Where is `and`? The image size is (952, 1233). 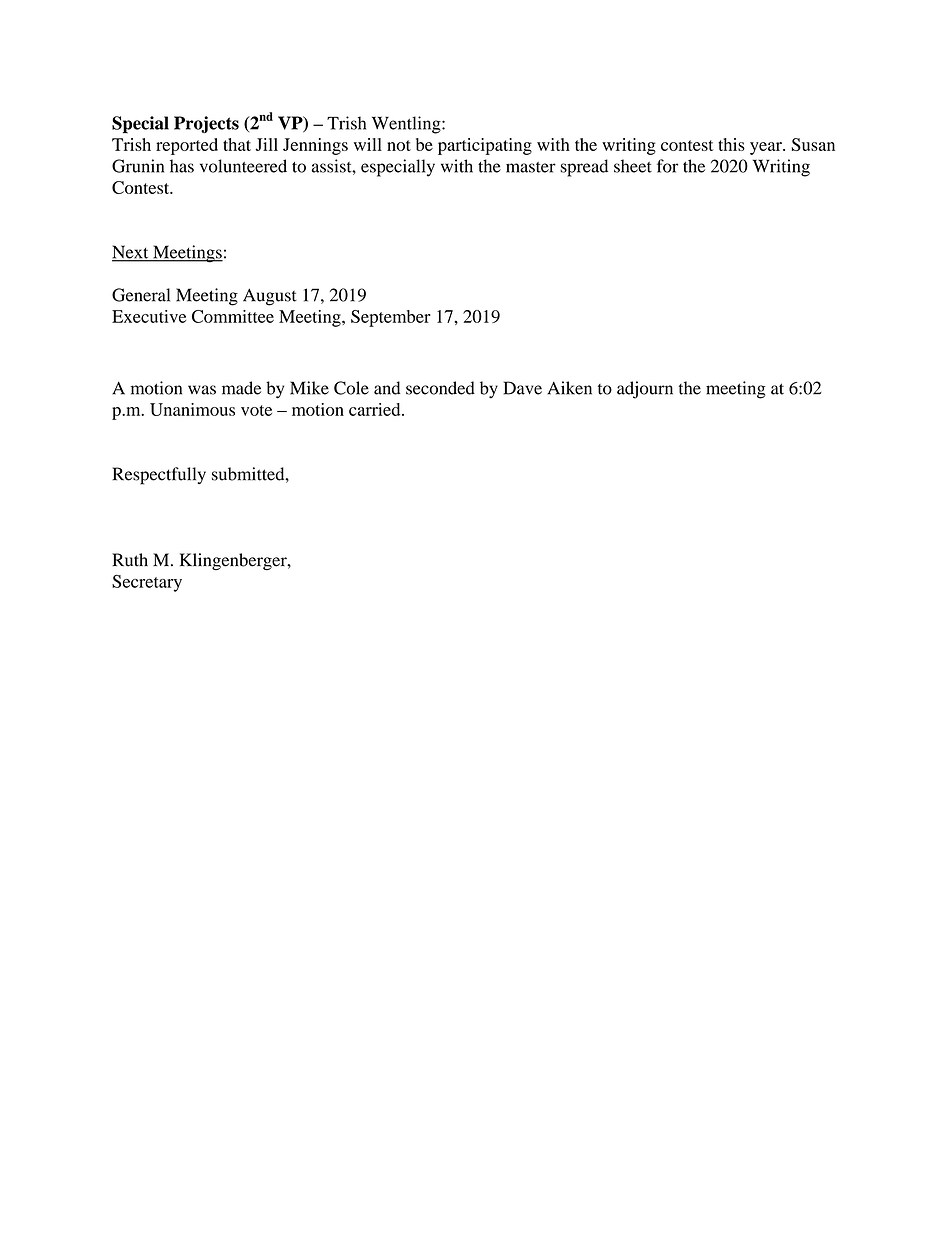
and is located at coordinates (387, 388).
